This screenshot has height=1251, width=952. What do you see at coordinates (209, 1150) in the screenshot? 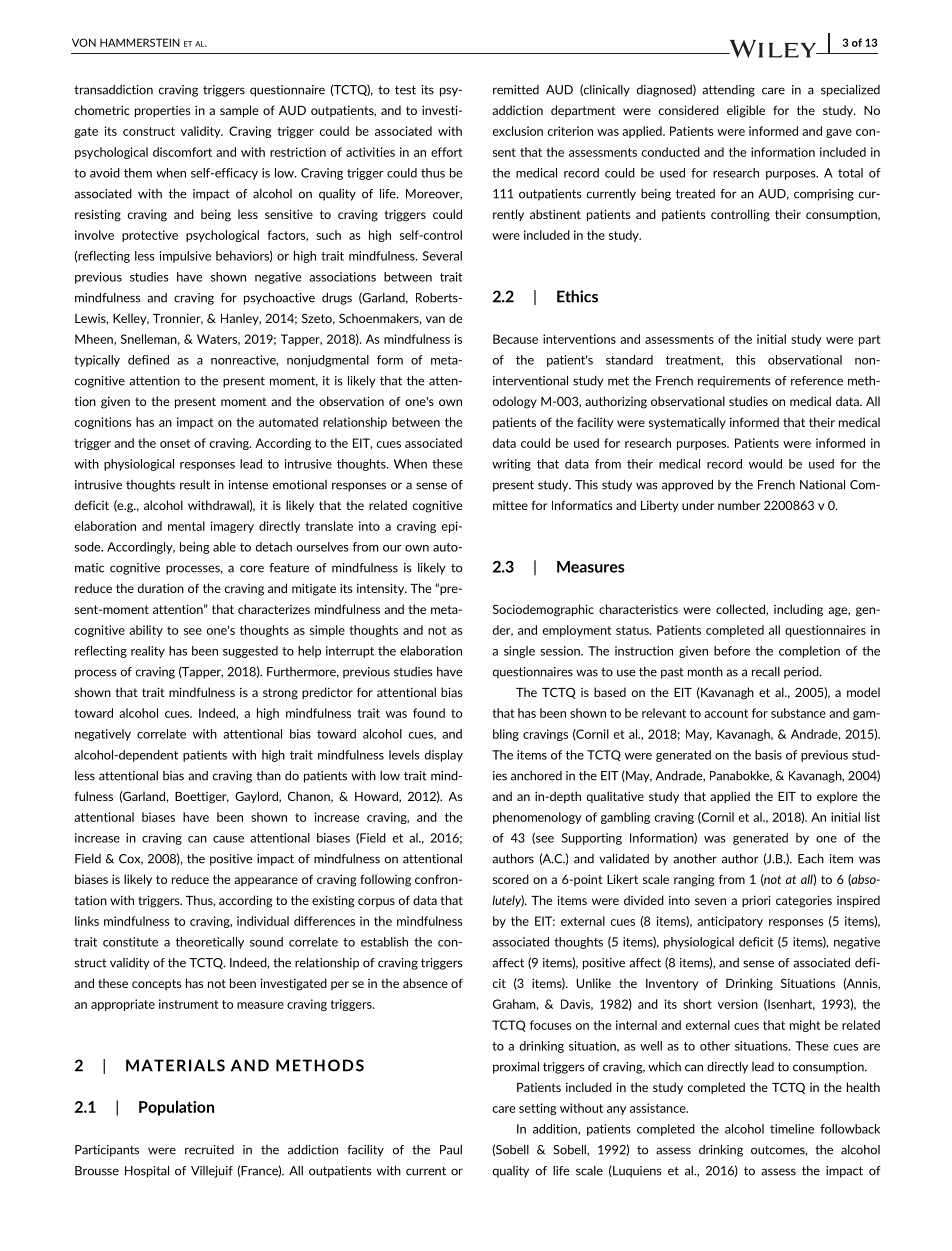
I see `recruited` at bounding box center [209, 1150].
